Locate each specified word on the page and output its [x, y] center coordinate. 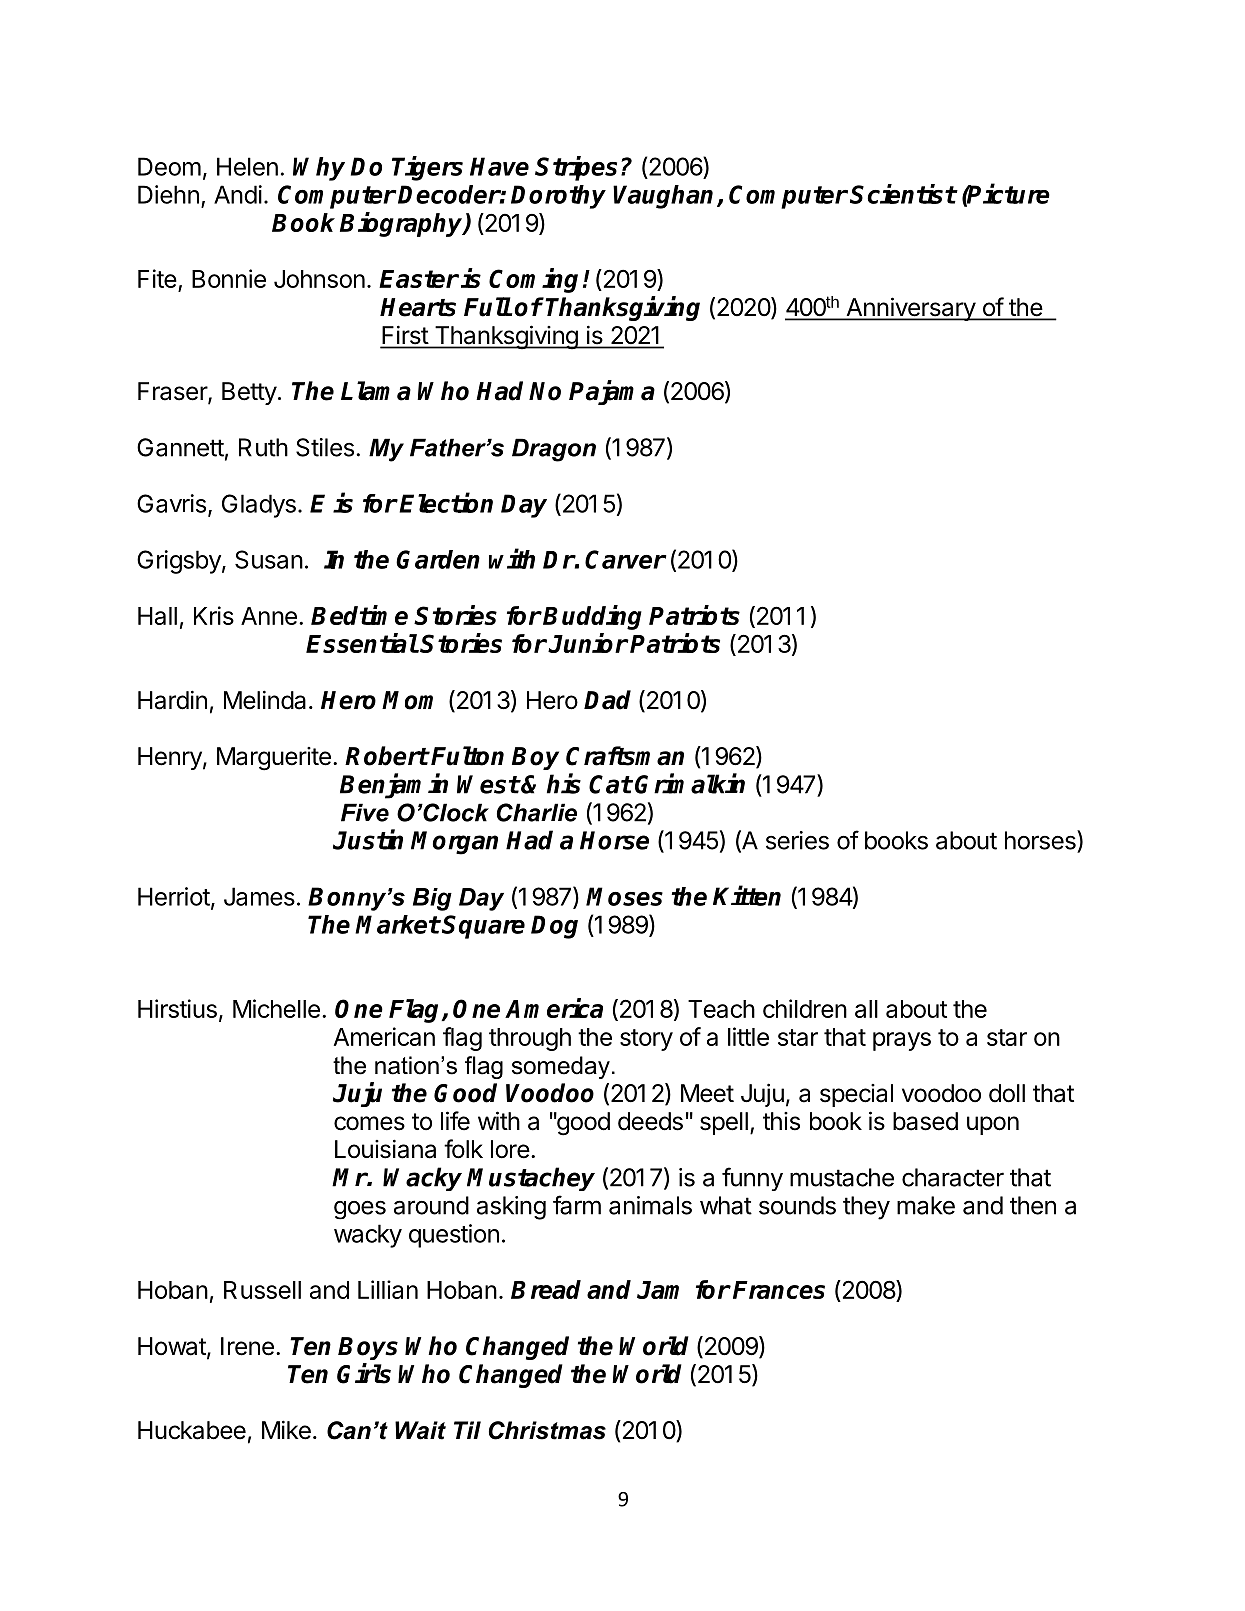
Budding [592, 617]
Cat [610, 784]
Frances [779, 1290]
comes [369, 1123]
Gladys [259, 506]
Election [446, 502]
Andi [238, 194]
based [925, 1121]
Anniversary [910, 309]
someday [561, 1067]
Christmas [547, 1430]
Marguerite [274, 759]
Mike [286, 1430]
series [797, 840]
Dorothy [558, 197]
